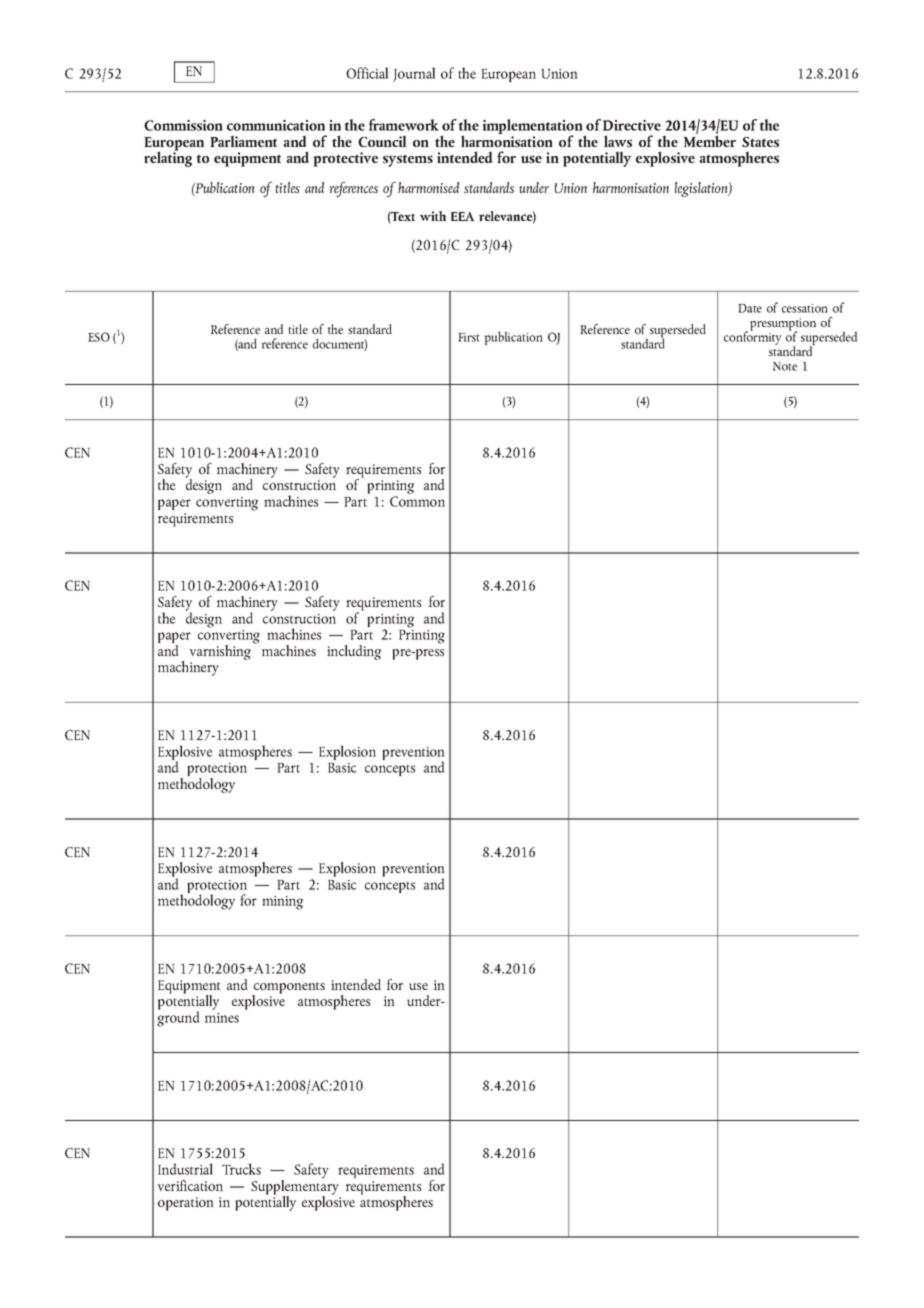 This screenshot has width=924, height=1308. Describe the element at coordinates (404, 125) in the screenshot. I see `framework` at that location.
